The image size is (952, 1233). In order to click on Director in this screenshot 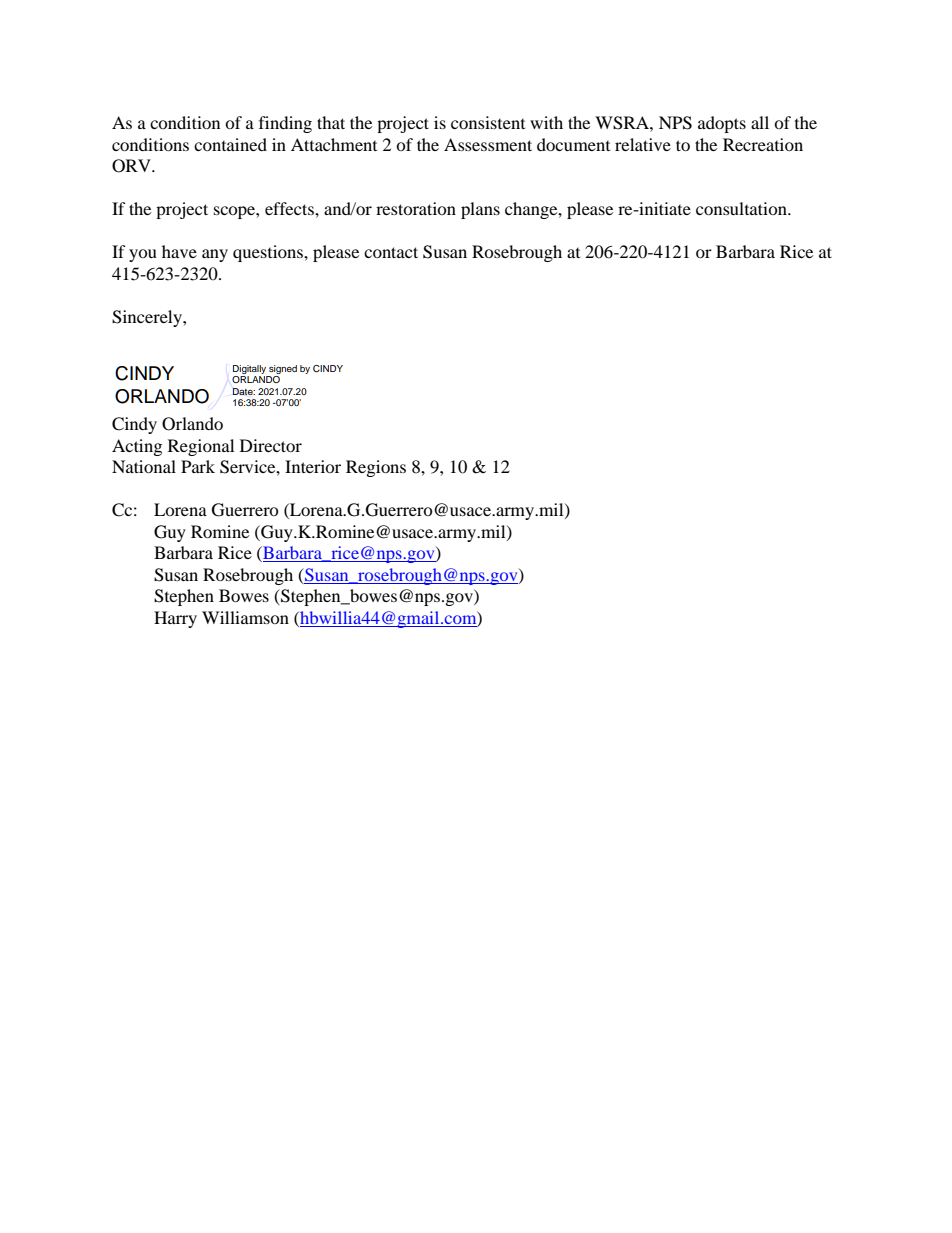, I will do `click(271, 445)`.
